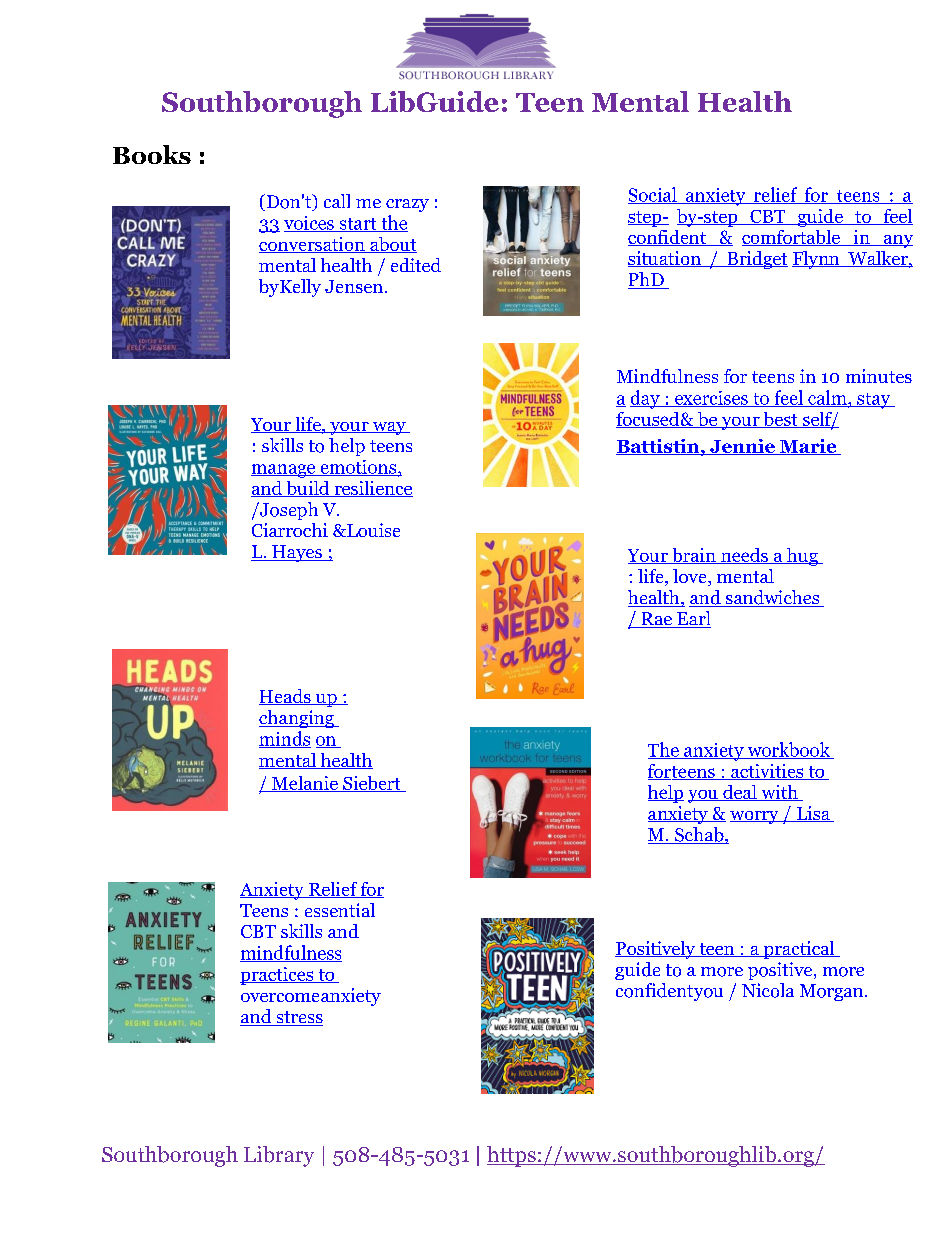  What do you see at coordinates (279, 1156) in the screenshot?
I see `Library` at bounding box center [279, 1156].
